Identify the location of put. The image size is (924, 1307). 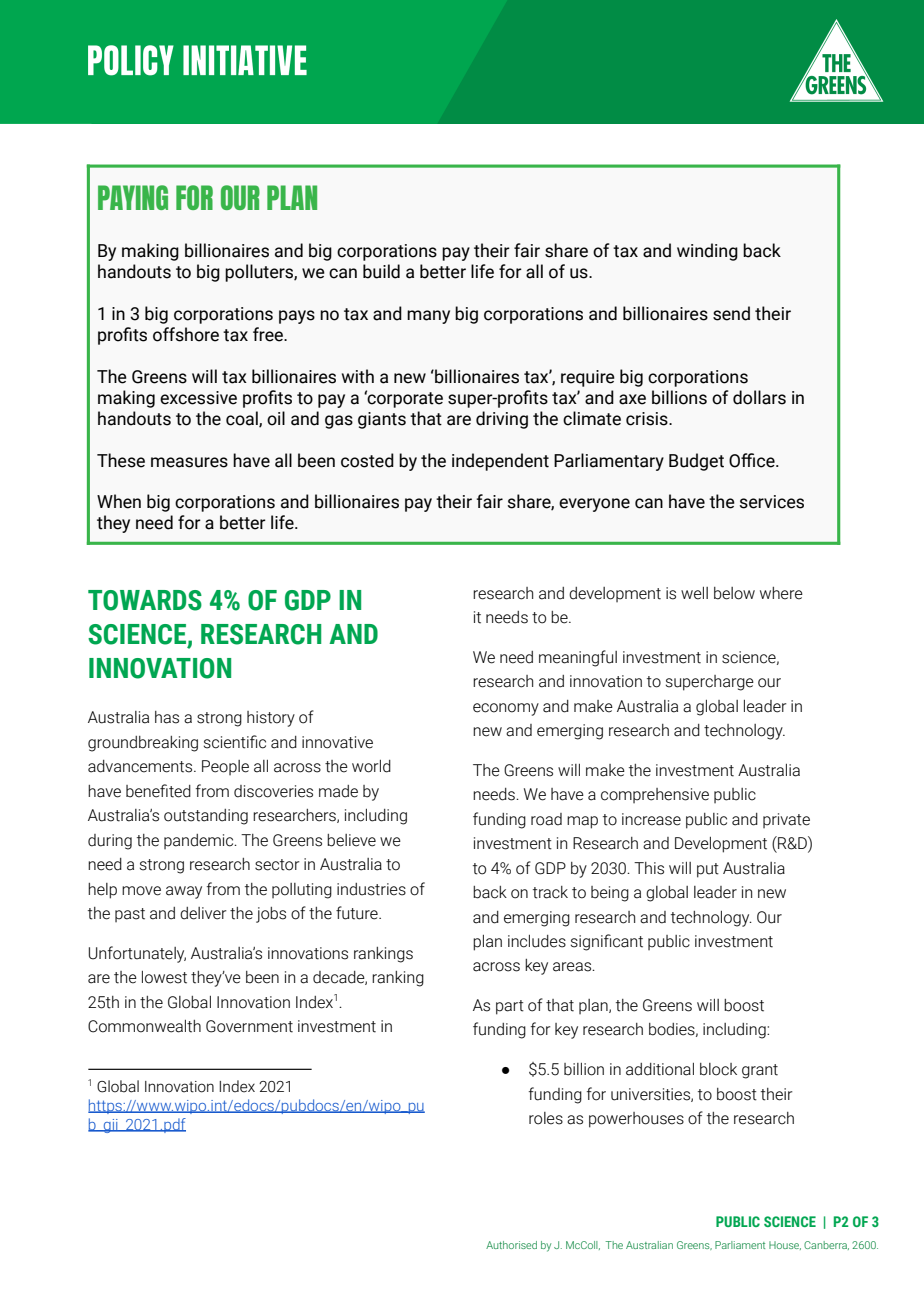
(708, 870).
